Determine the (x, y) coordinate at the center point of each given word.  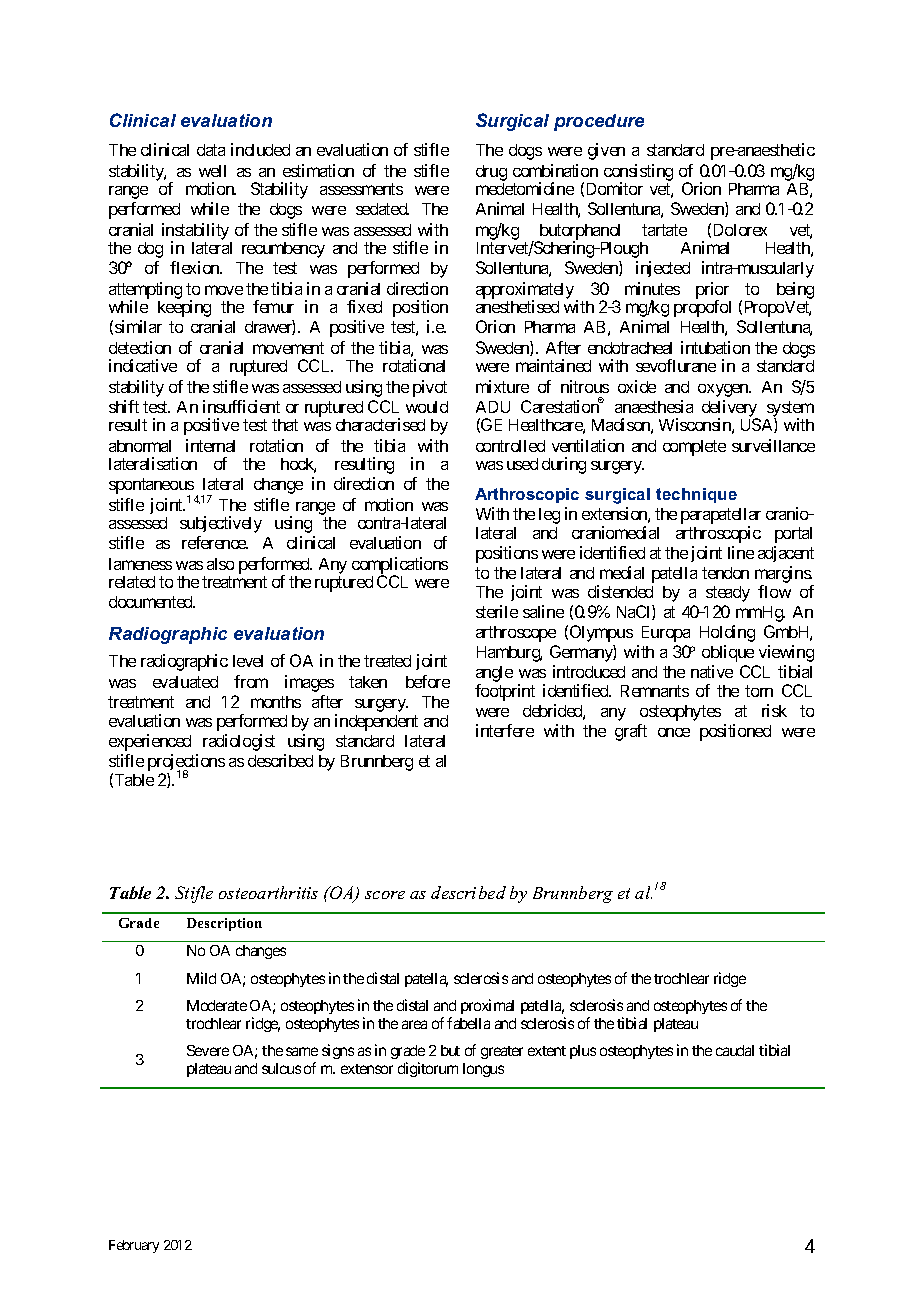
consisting (638, 173)
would (427, 407)
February (134, 1246)
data (211, 150)
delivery (730, 409)
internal (210, 445)
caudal (735, 1050)
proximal (487, 1006)
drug (491, 173)
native (712, 671)
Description (224, 924)
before (428, 681)
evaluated (185, 682)
